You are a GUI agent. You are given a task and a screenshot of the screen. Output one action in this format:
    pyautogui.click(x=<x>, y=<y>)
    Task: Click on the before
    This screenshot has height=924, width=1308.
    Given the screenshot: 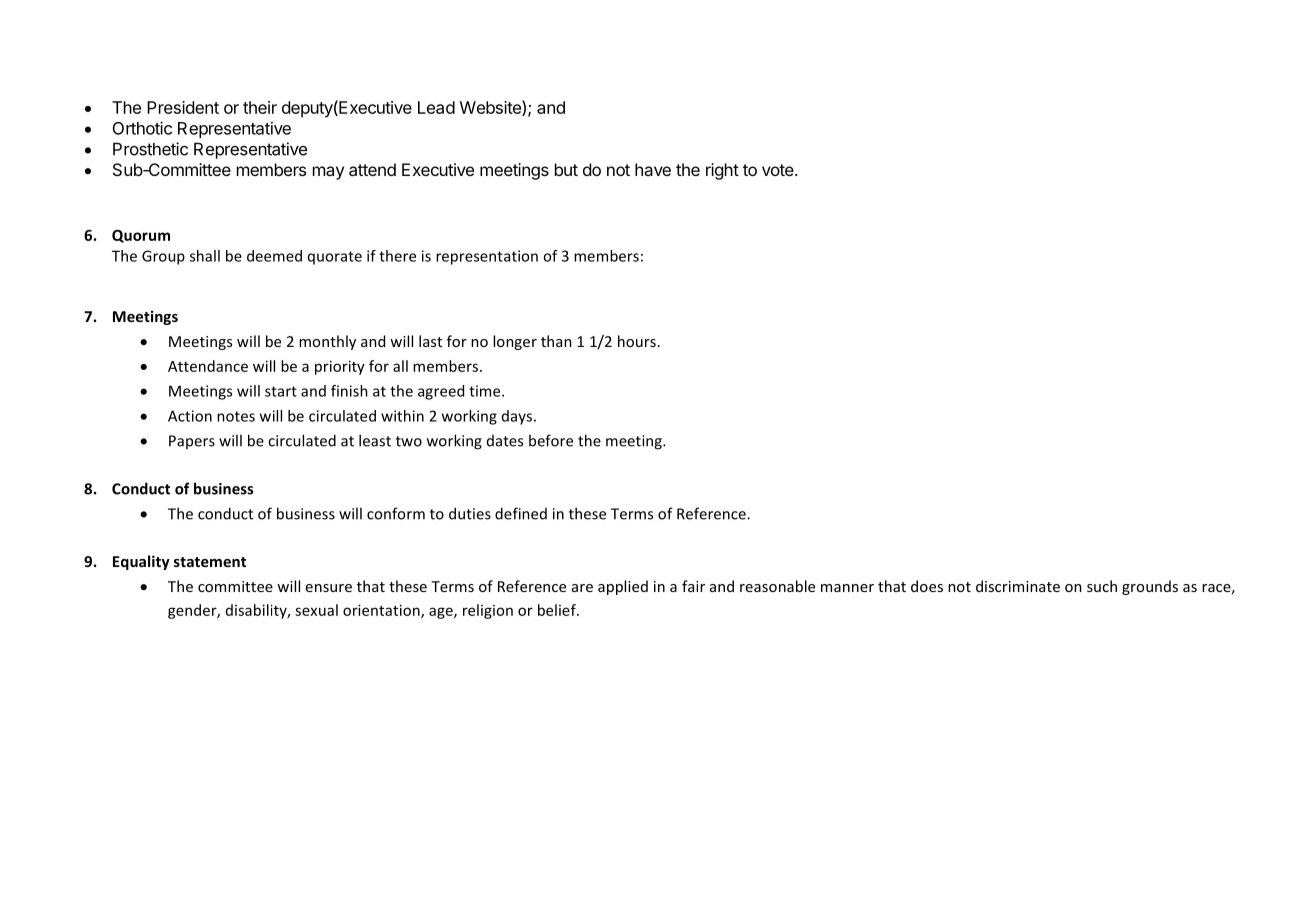 What is the action you would take?
    pyautogui.click(x=551, y=440)
